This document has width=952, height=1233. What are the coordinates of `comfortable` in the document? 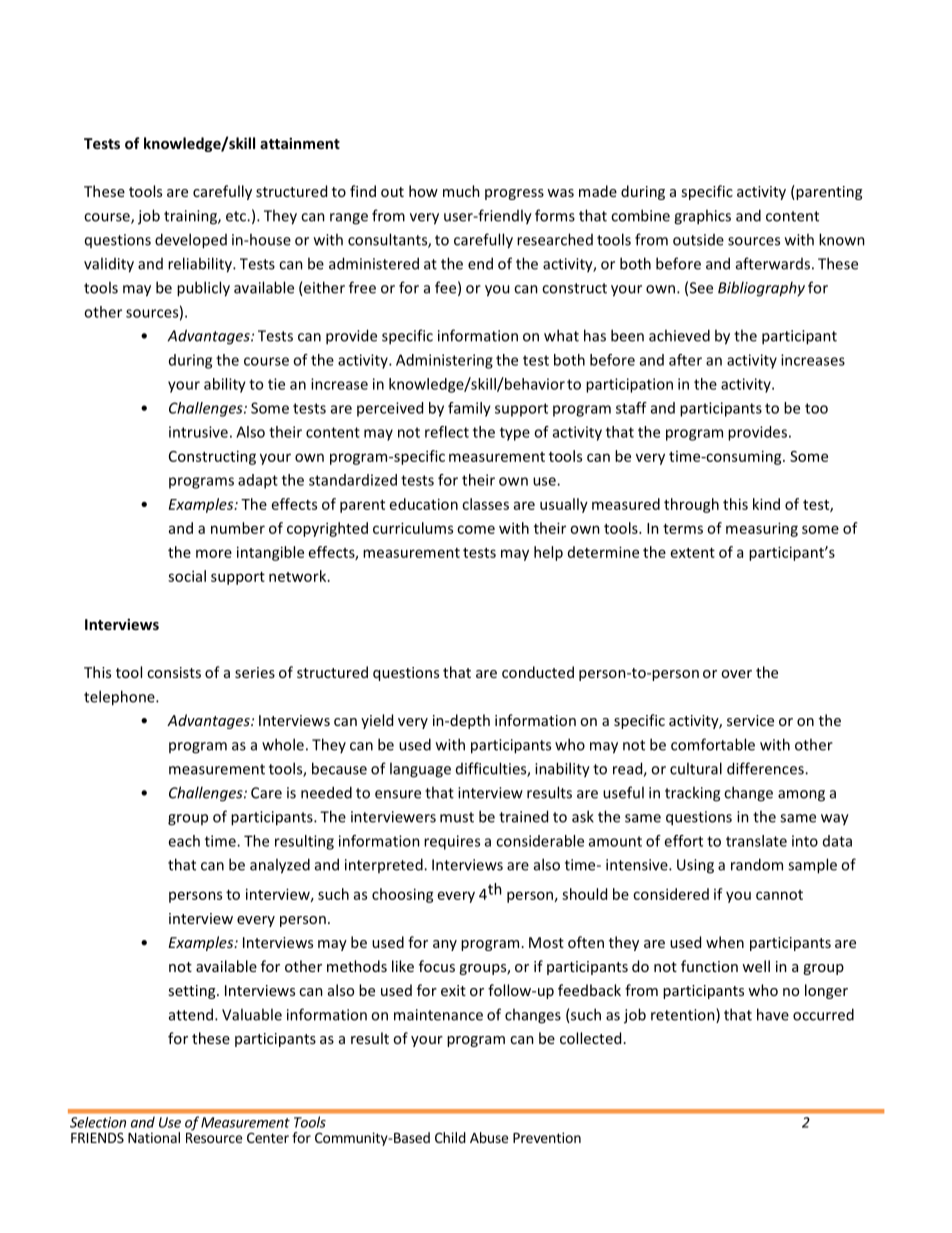 It's located at (713, 744).
